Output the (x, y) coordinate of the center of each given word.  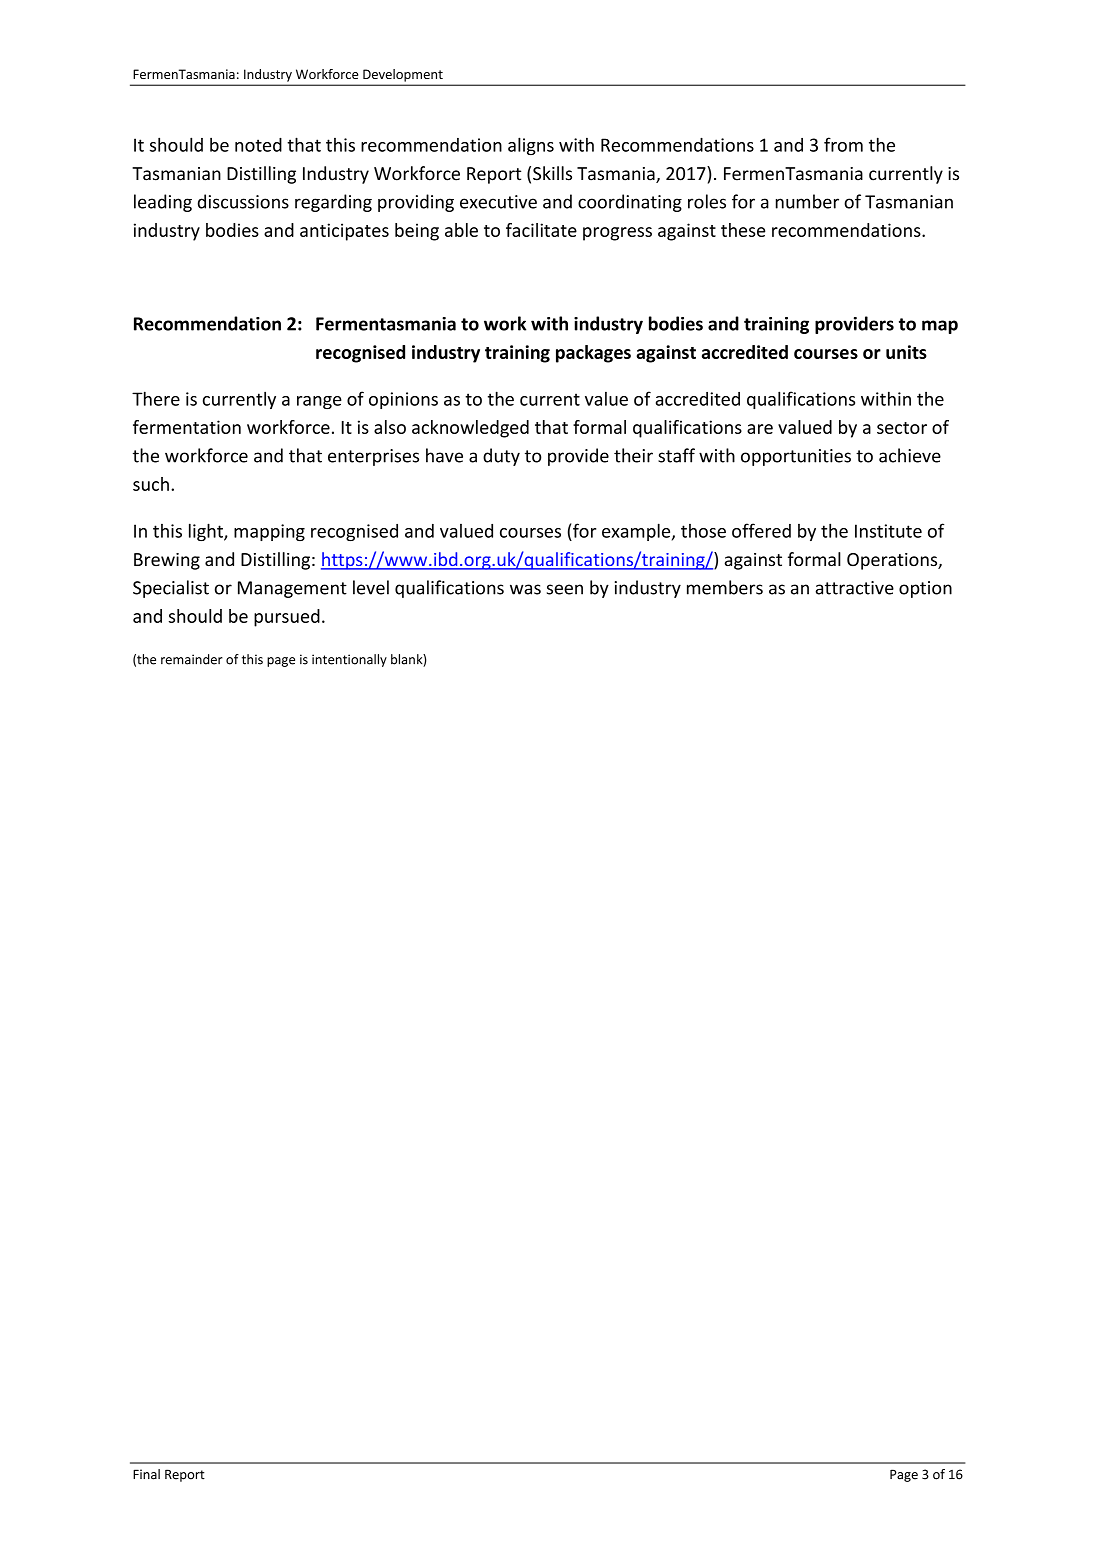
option (925, 589)
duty (501, 457)
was (525, 589)
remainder (192, 659)
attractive (855, 588)
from (843, 144)
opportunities (796, 457)
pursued (287, 618)
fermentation (187, 427)
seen (565, 589)
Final (146, 1474)
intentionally (349, 660)
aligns (531, 146)
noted (258, 145)
